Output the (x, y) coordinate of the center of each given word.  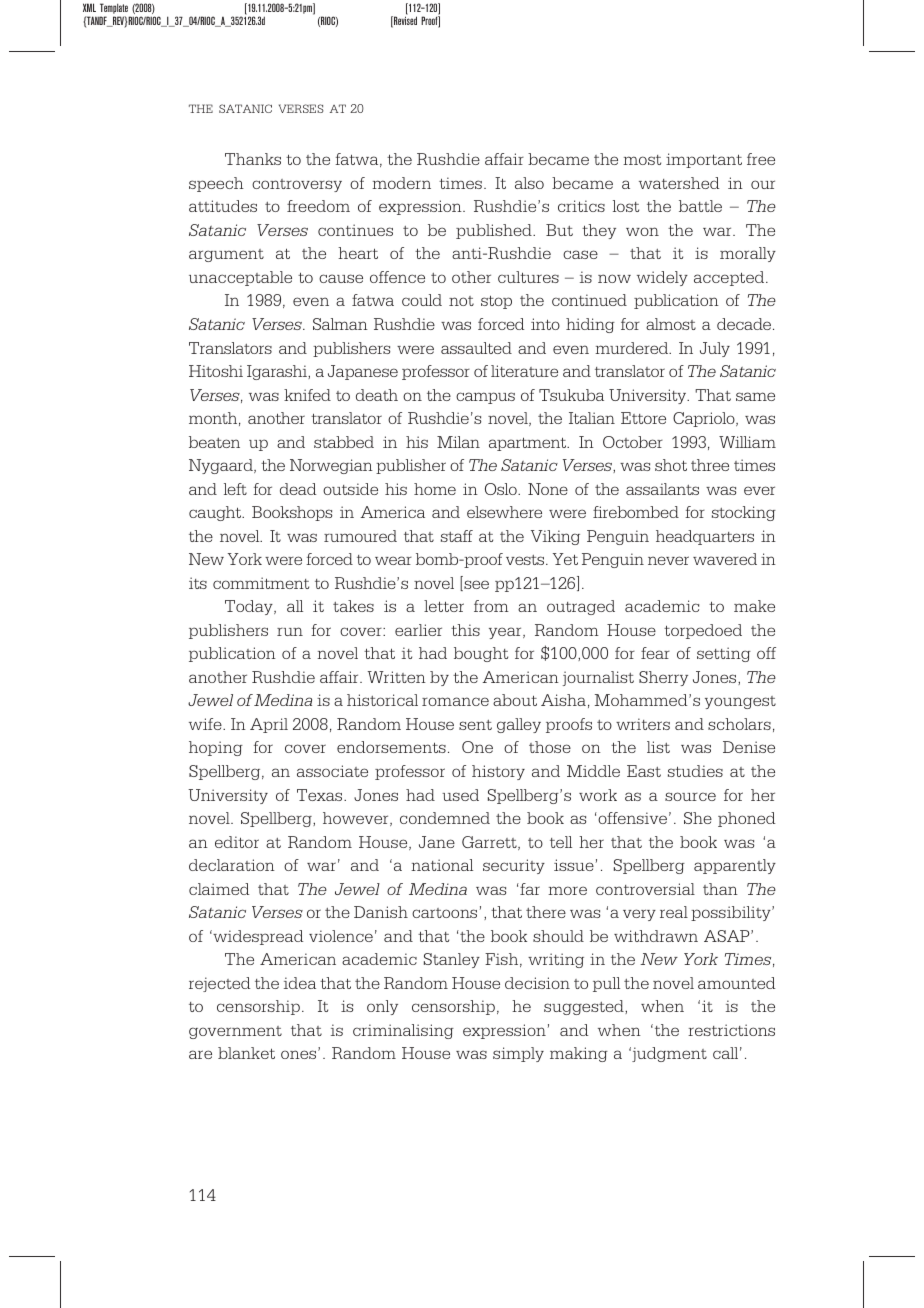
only (382, 1007)
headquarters (705, 537)
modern (401, 183)
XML (89, 7)
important (704, 160)
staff (457, 536)
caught (216, 513)
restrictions (731, 1030)
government (235, 1032)
